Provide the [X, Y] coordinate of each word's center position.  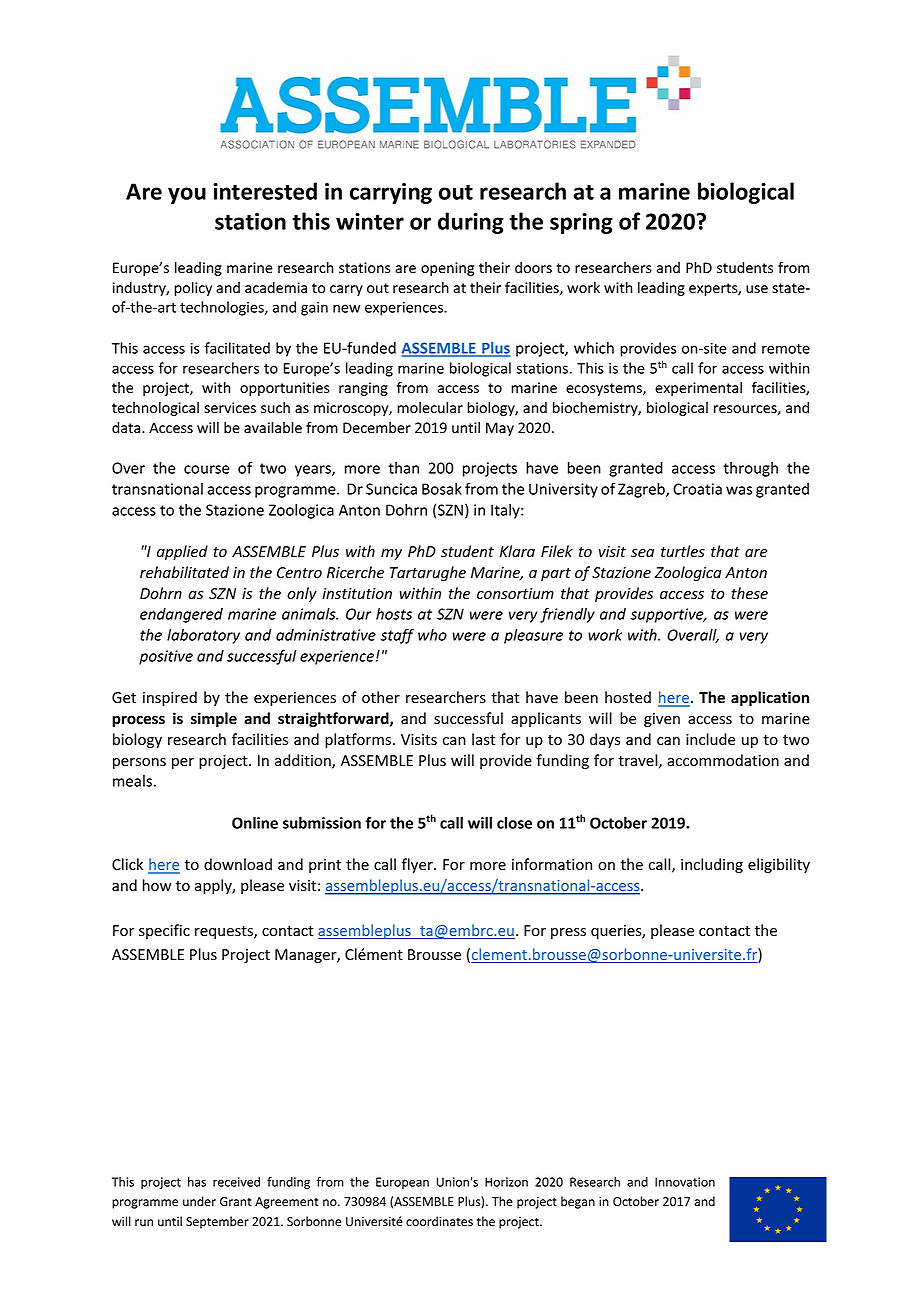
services [230, 408]
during [471, 223]
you [187, 195]
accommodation [723, 760]
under [199, 1201]
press [568, 933]
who [432, 635]
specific [164, 931]
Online [255, 823]
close [514, 823]
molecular [430, 408]
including [712, 865]
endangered [181, 615]
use [757, 289]
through [750, 469]
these [749, 593]
